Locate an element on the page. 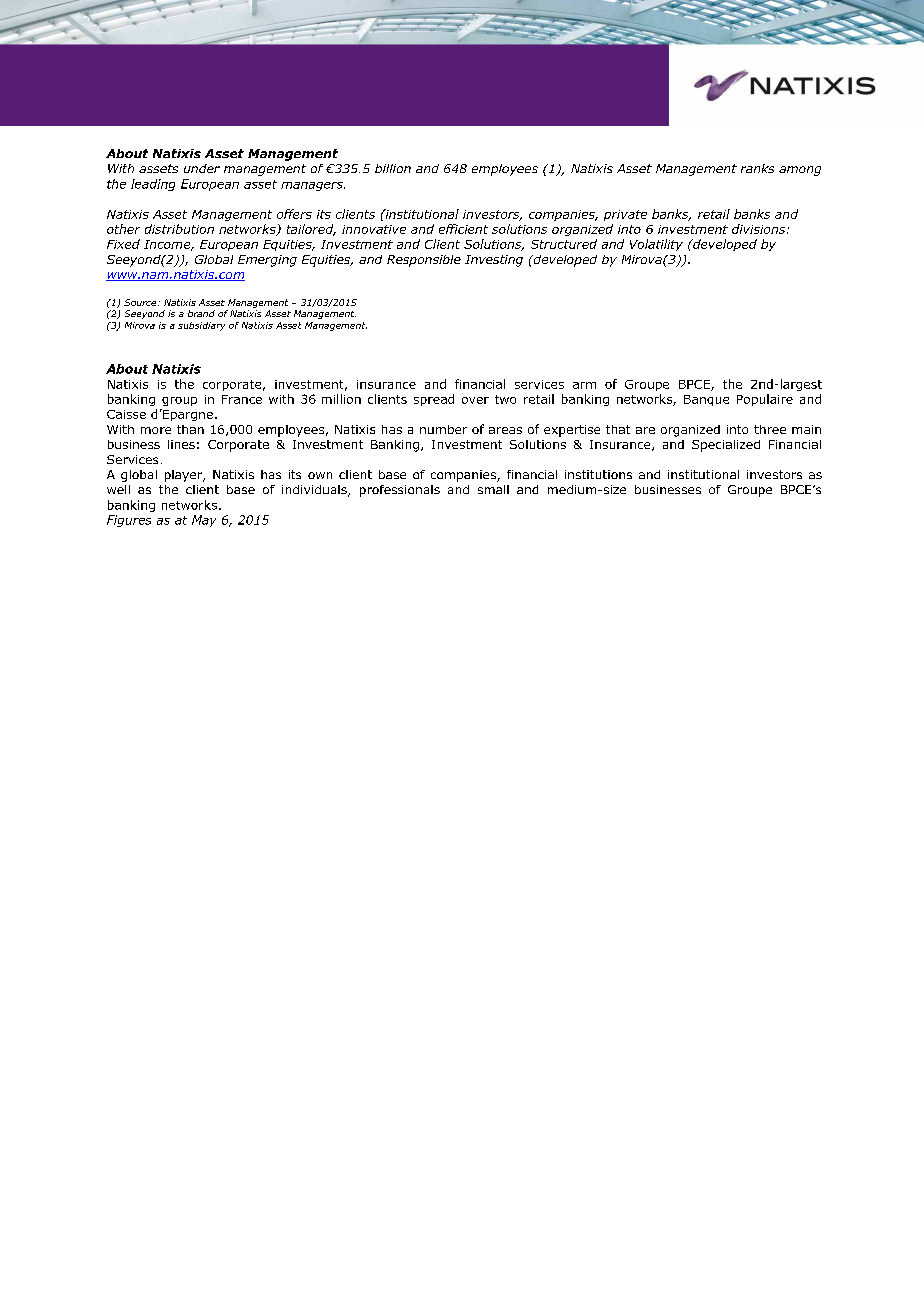 The height and width of the document is (1308, 924). institutions is located at coordinates (598, 474).
